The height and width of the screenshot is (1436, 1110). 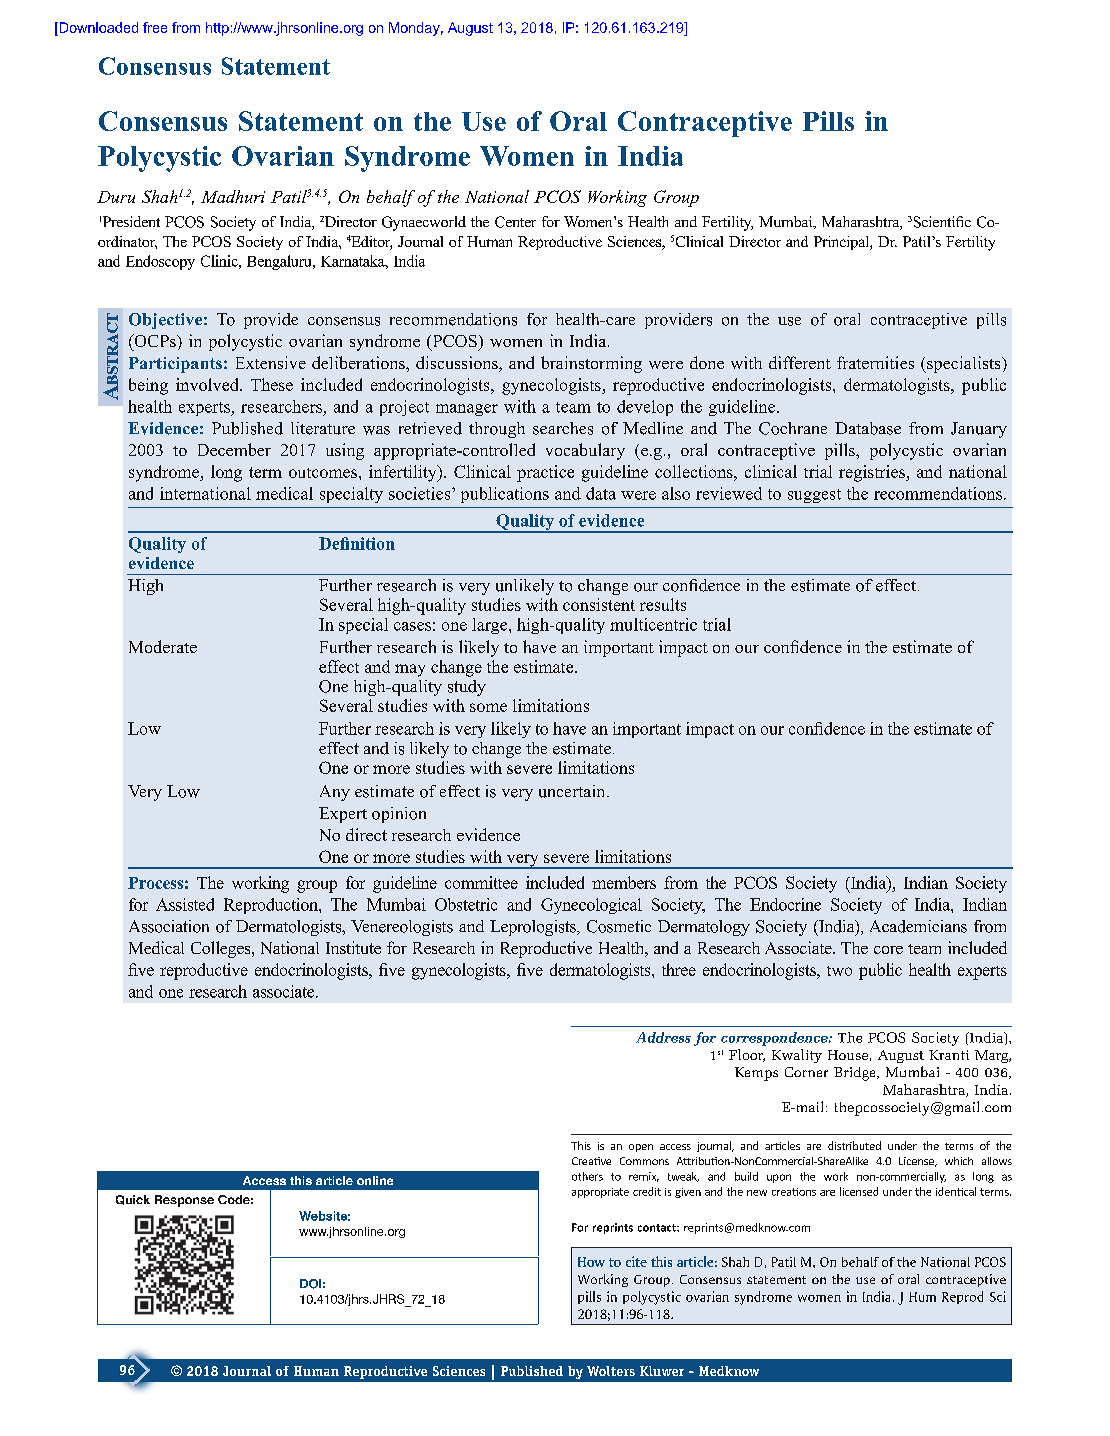 What do you see at coordinates (184, 1201) in the screenshot?
I see `Response` at bounding box center [184, 1201].
